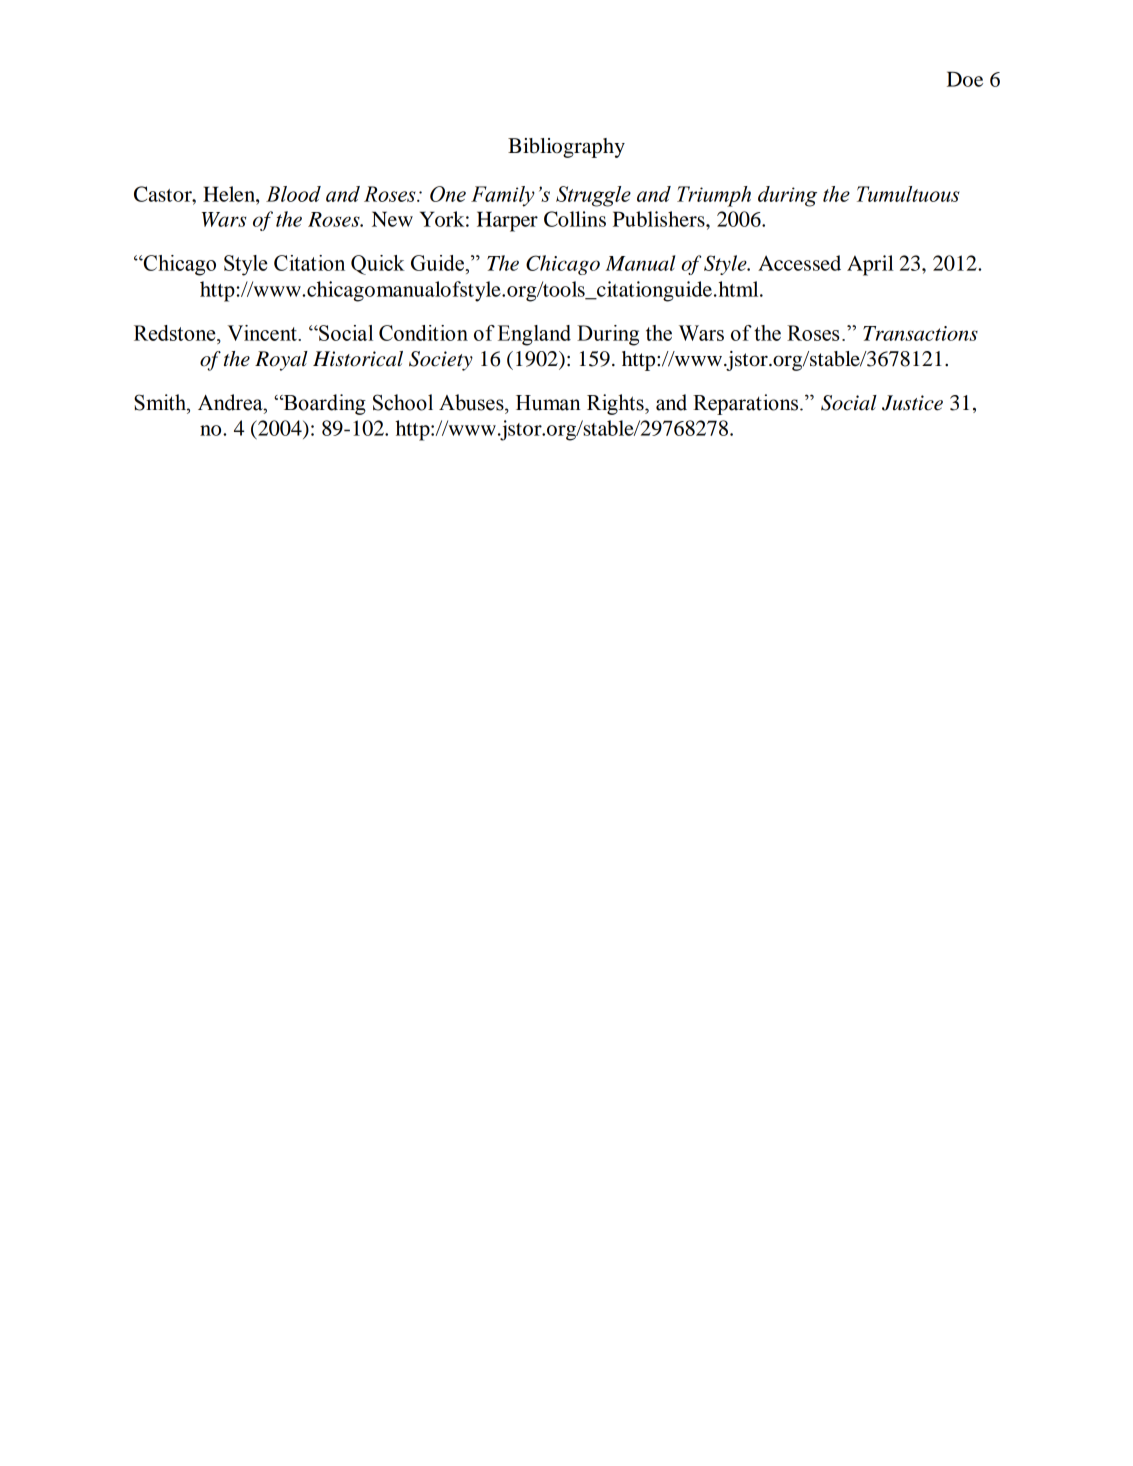  What do you see at coordinates (293, 194) in the page?
I see `Blood` at bounding box center [293, 194].
